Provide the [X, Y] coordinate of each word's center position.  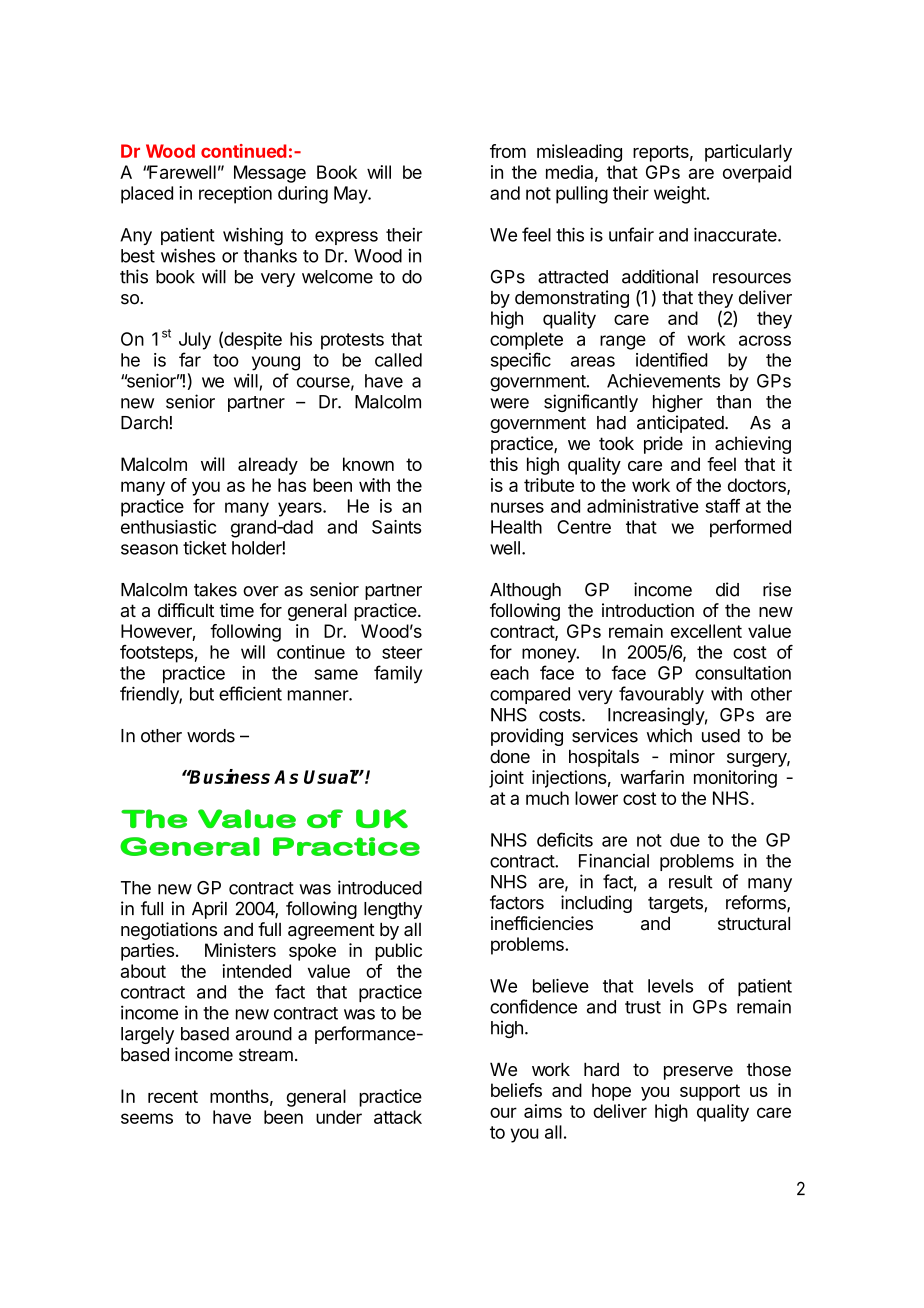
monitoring [735, 779]
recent [173, 1096]
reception [235, 195]
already [268, 466]
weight [680, 195]
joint [506, 779]
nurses [517, 507]
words [211, 736]
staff [722, 506]
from [508, 151]
